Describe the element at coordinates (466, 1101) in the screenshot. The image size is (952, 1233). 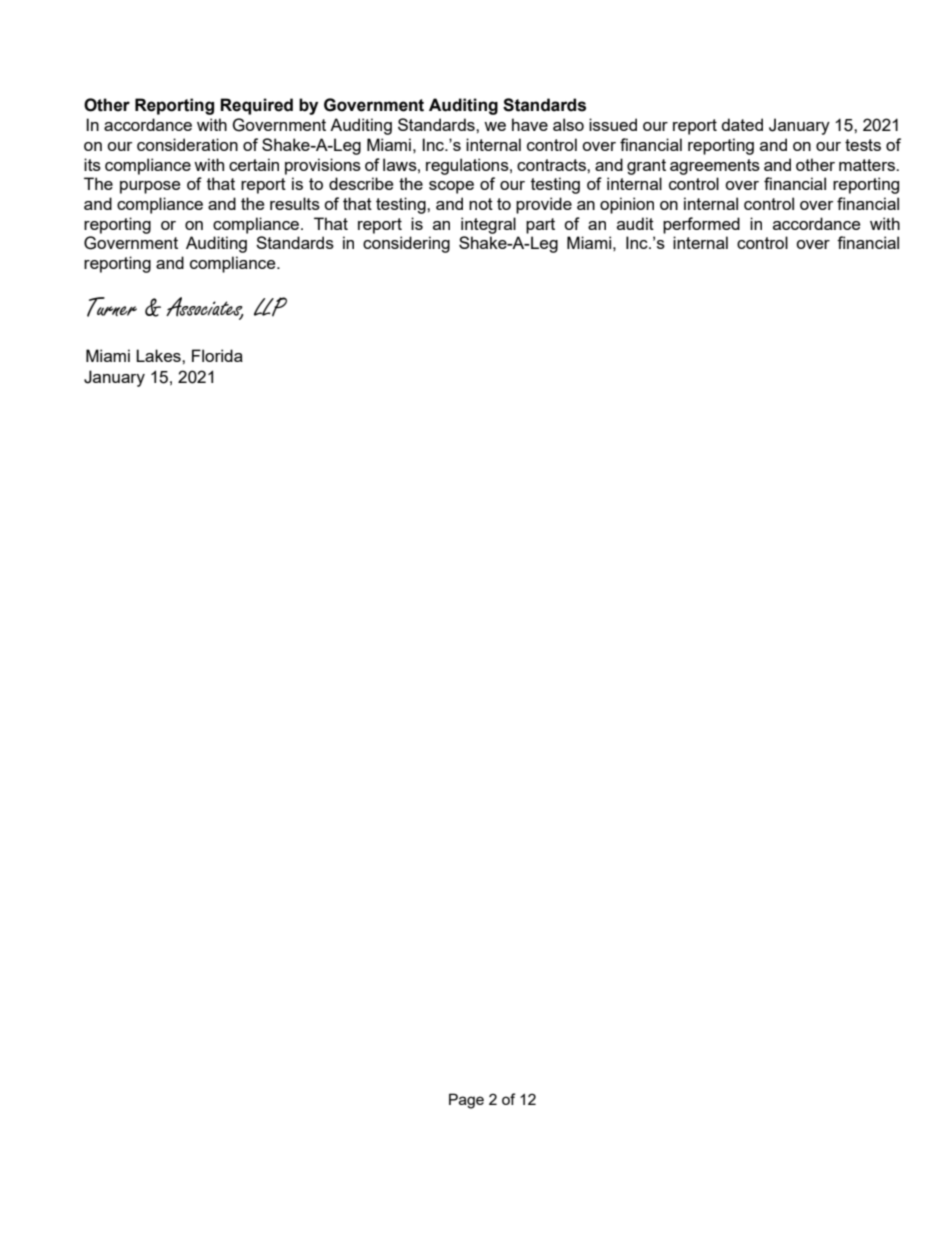
I see `Page` at that location.
